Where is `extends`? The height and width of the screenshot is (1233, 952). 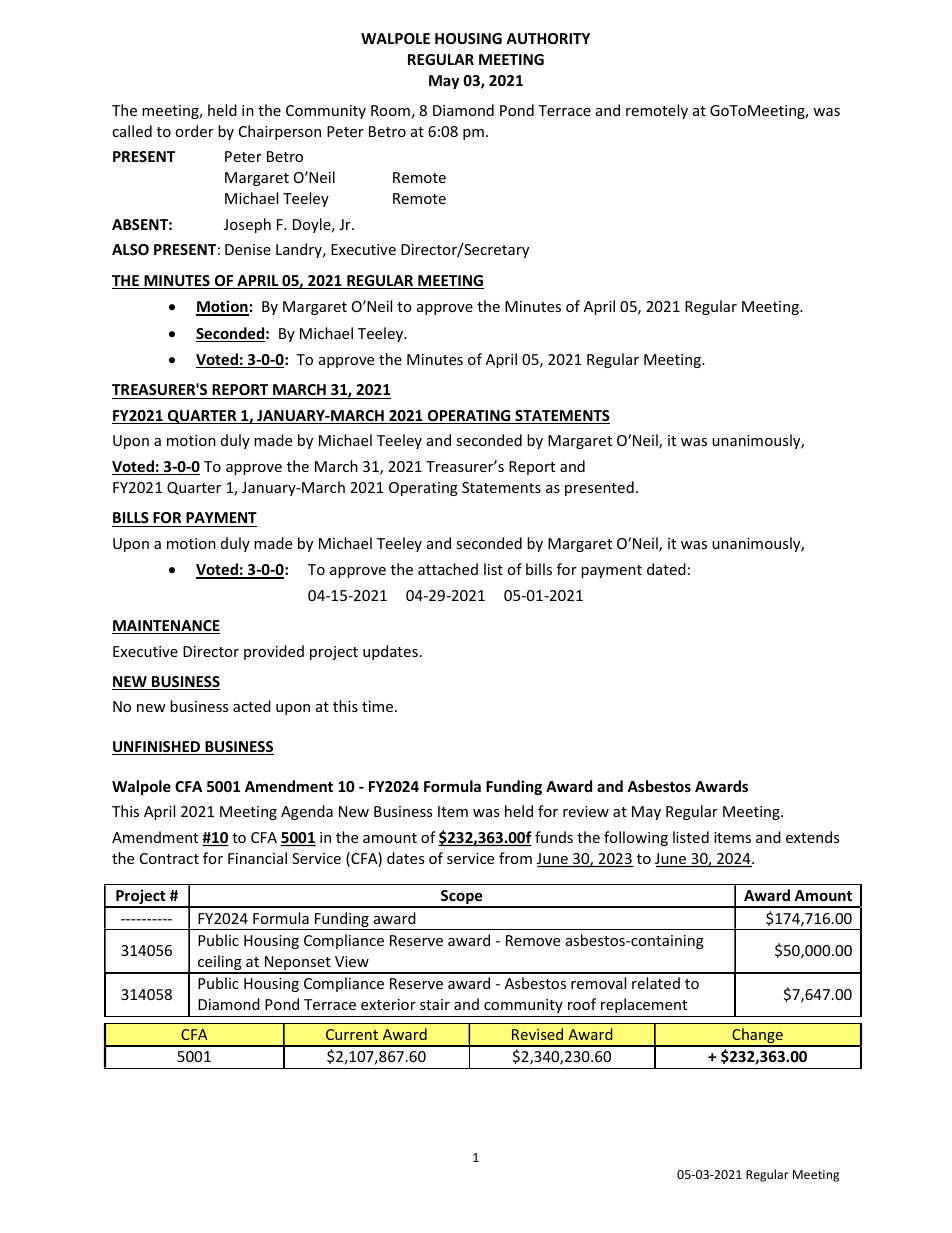 extends is located at coordinates (812, 837).
